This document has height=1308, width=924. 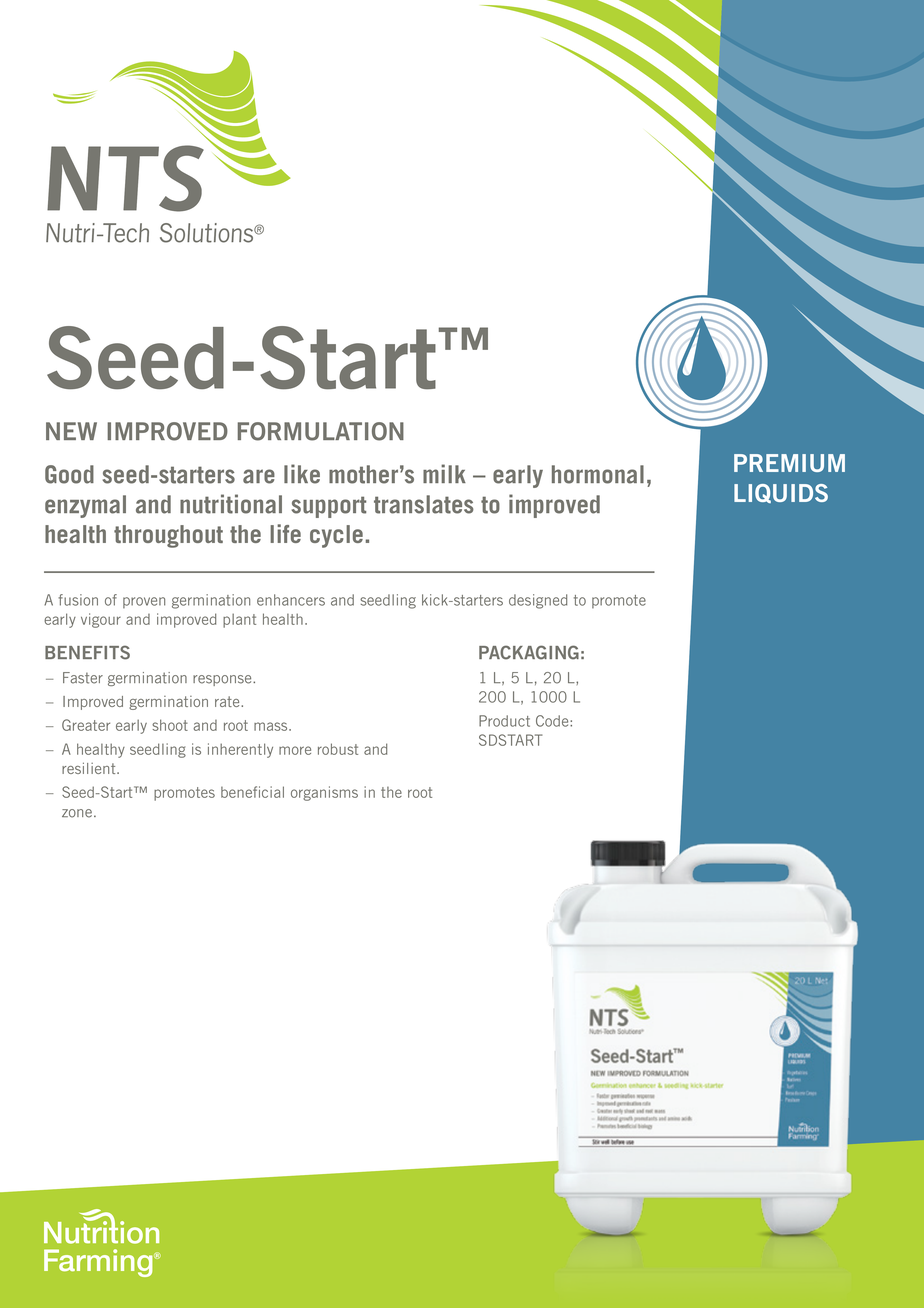 I want to click on NEW, so click(x=71, y=431).
